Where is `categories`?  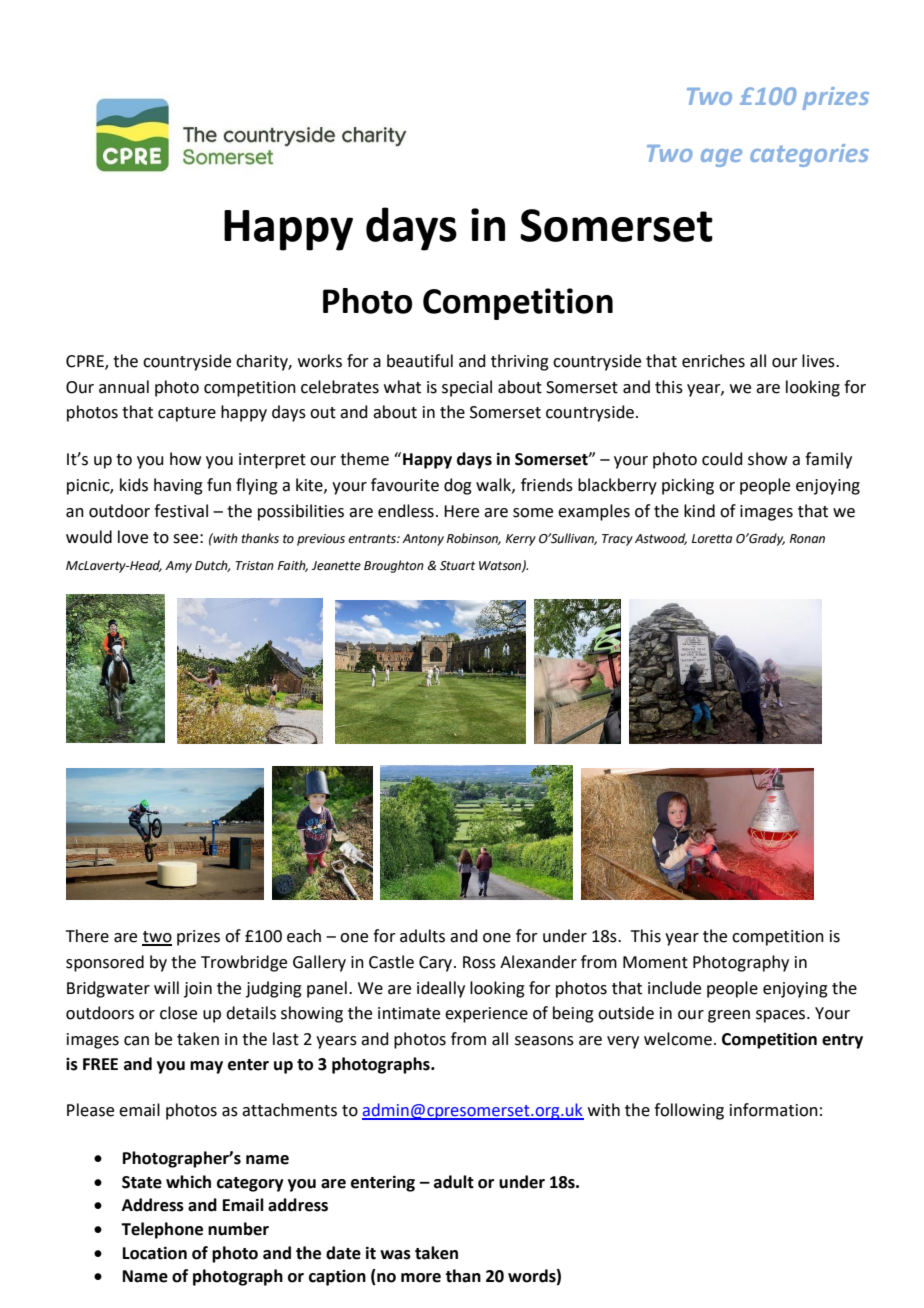
categories is located at coordinates (809, 155).
